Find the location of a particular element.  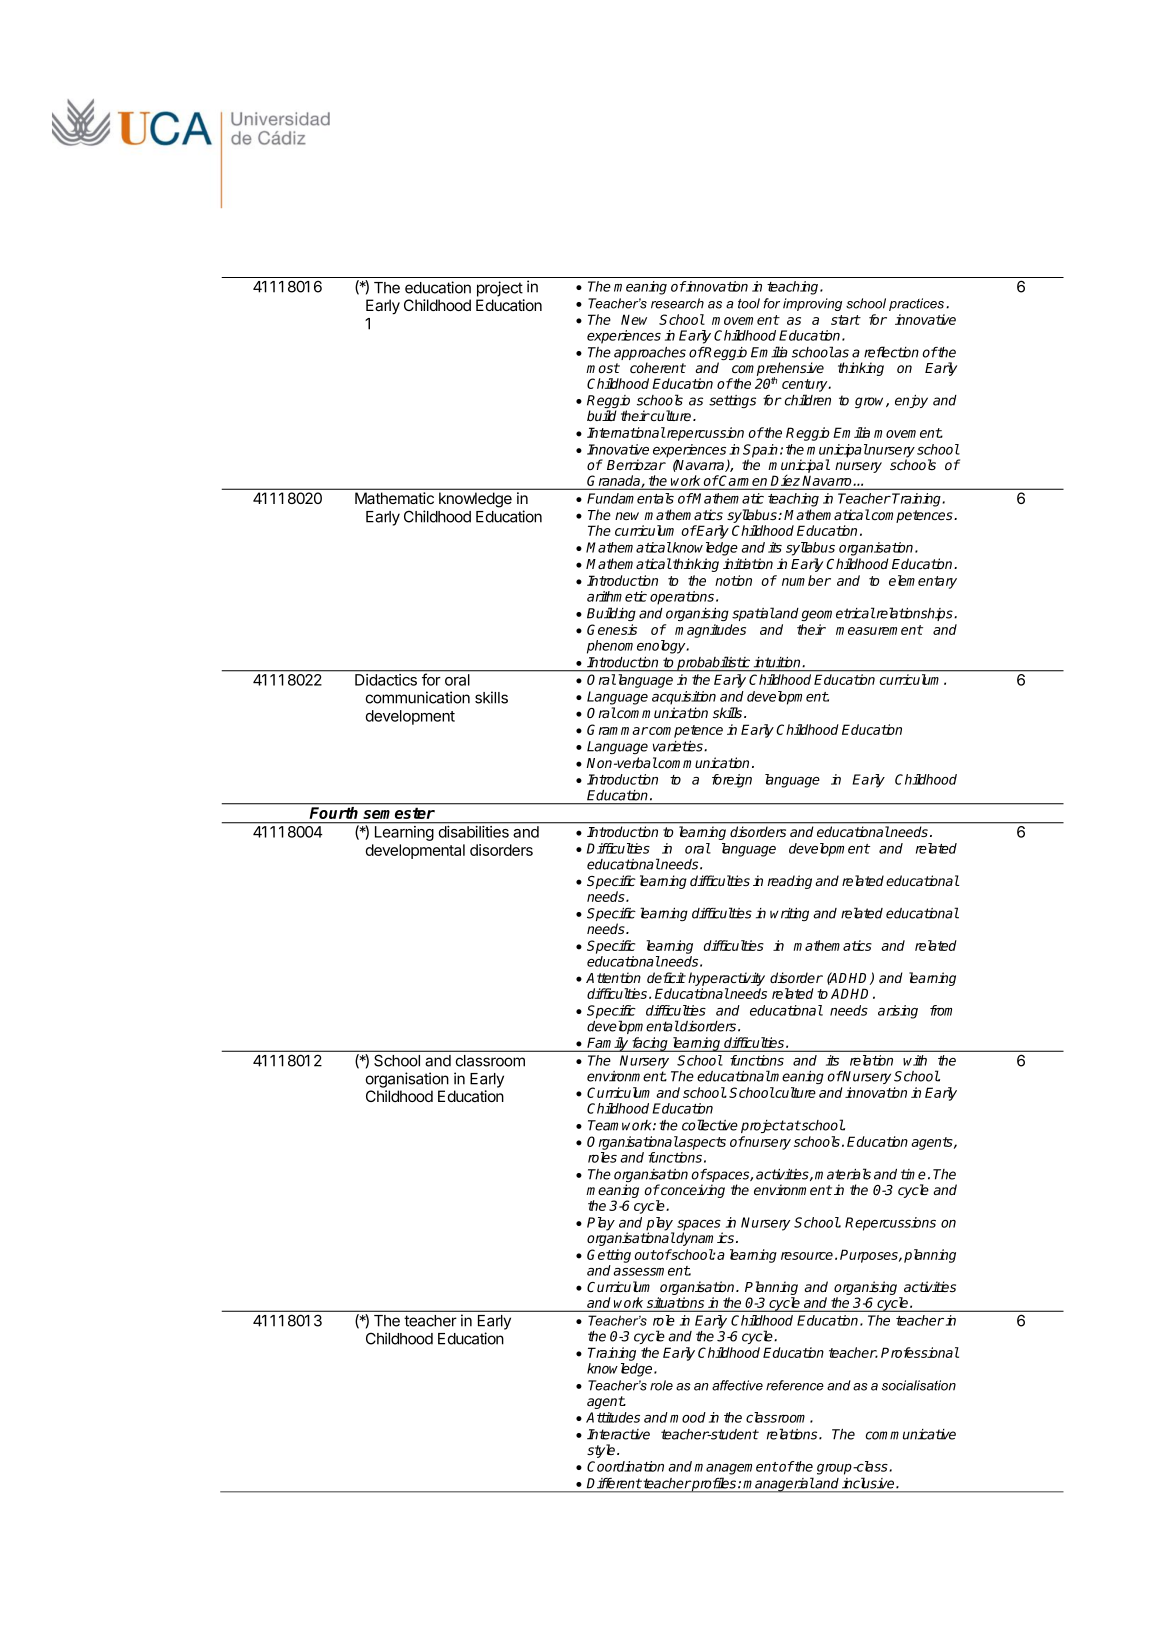

deficit is located at coordinates (666, 977).
